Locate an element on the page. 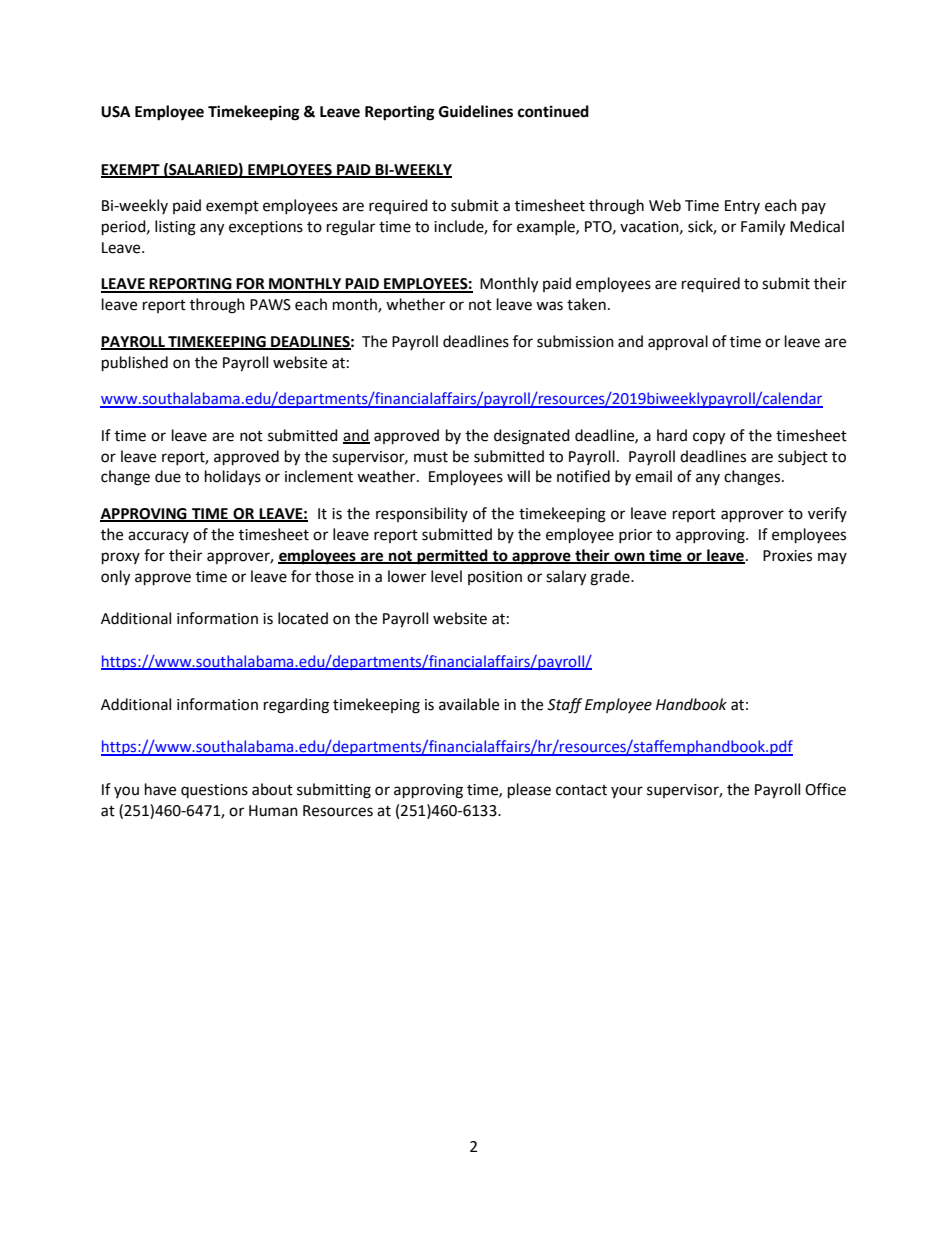  Entry is located at coordinates (742, 207).
